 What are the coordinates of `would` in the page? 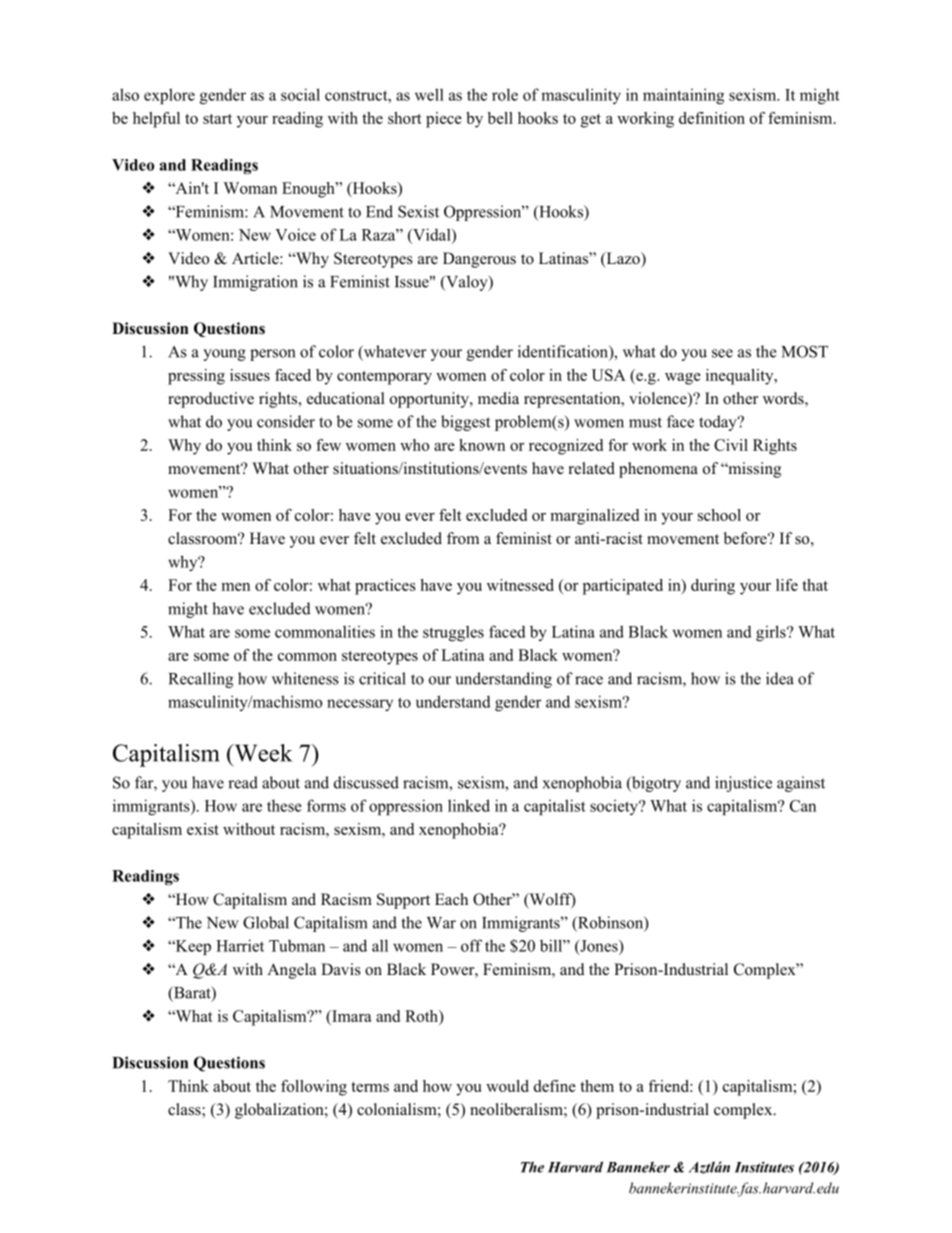 It's located at (507, 1086).
